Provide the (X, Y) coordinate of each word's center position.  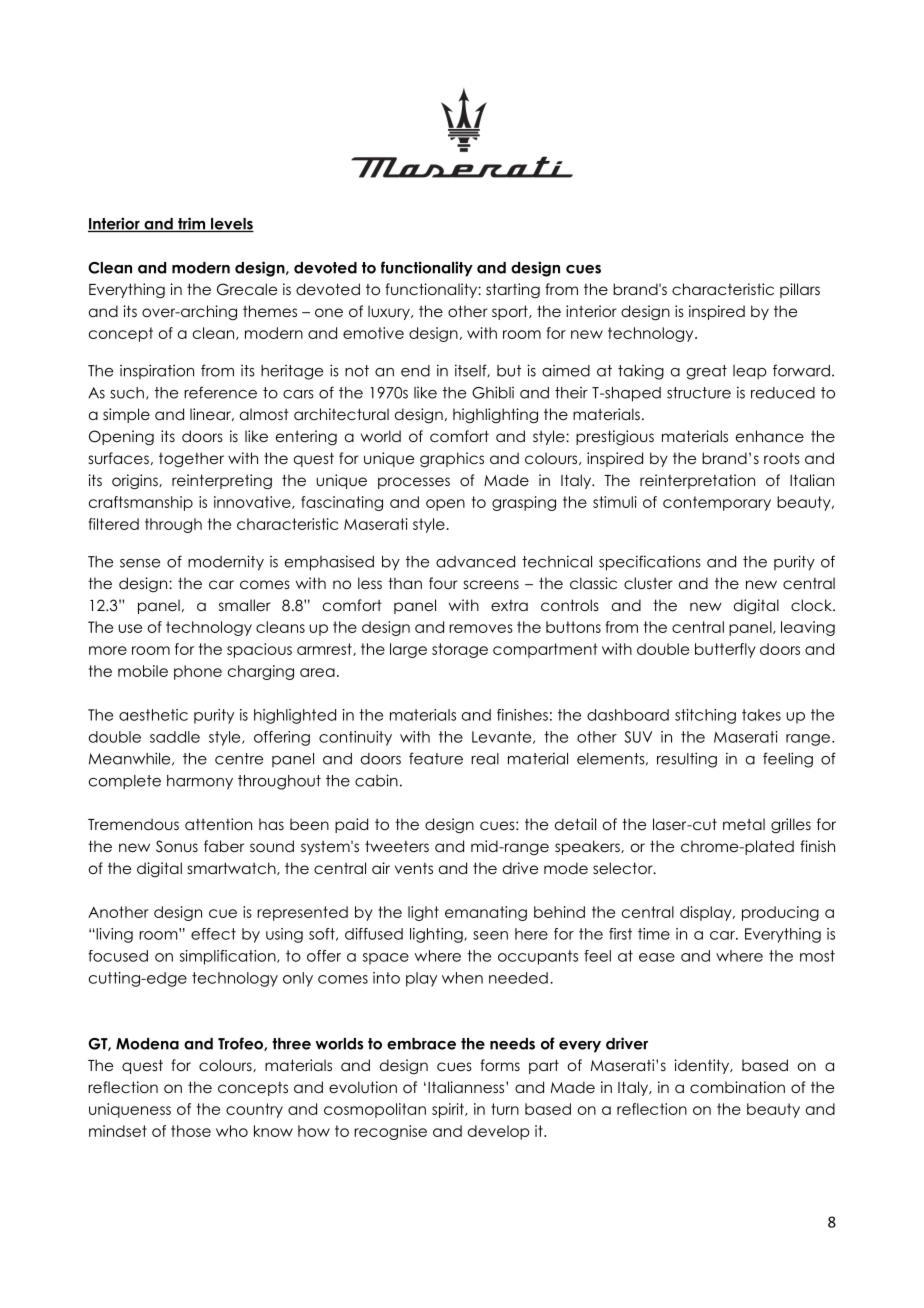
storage (460, 650)
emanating (486, 913)
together (191, 459)
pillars (800, 290)
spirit (449, 1110)
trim (192, 224)
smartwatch (233, 868)
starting (513, 290)
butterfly (725, 650)
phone (198, 672)
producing (780, 913)
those (191, 1131)
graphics (452, 460)
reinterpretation (697, 481)
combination (737, 1087)
